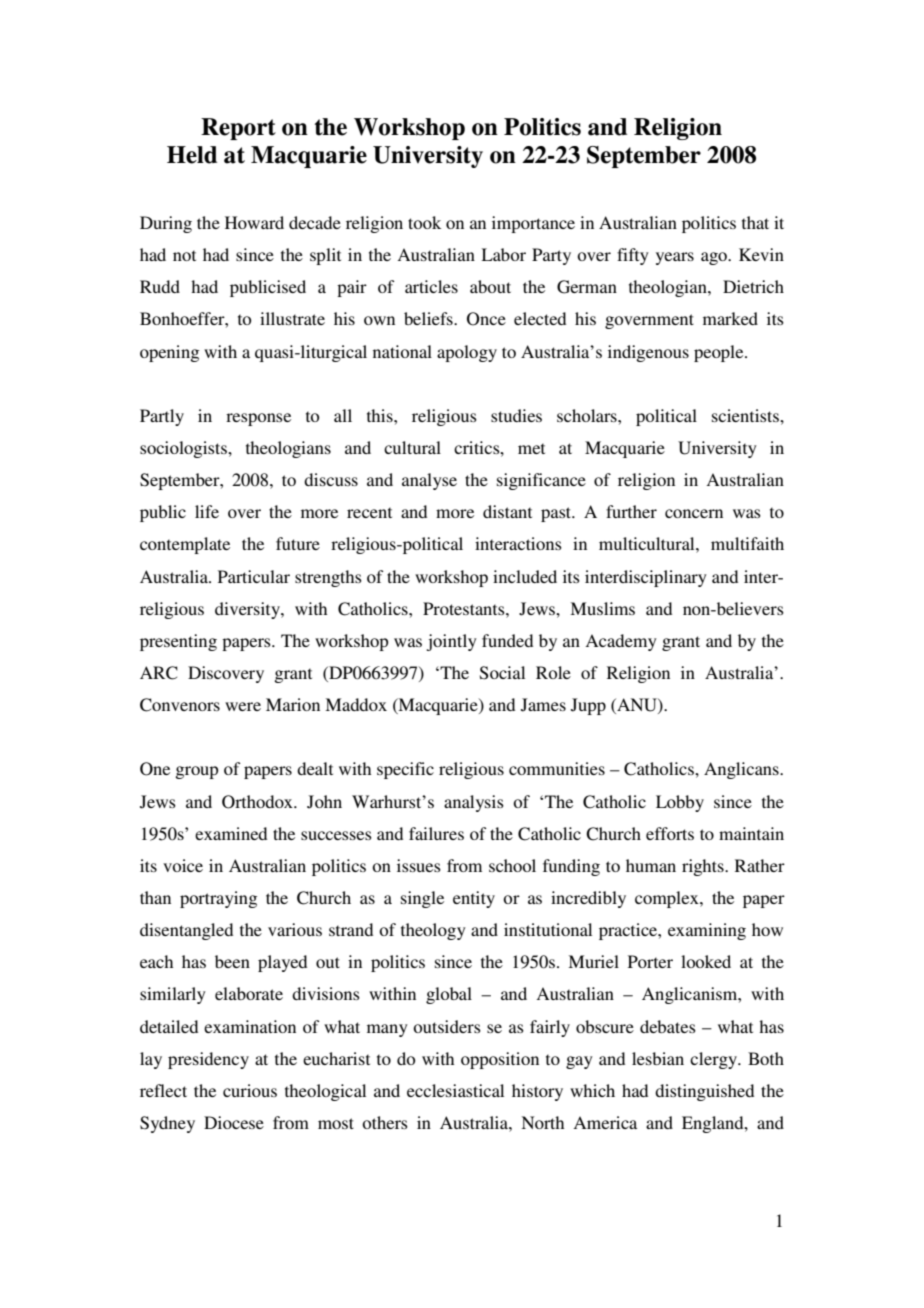  What do you see at coordinates (250, 1090) in the screenshot?
I see `curious` at bounding box center [250, 1090].
